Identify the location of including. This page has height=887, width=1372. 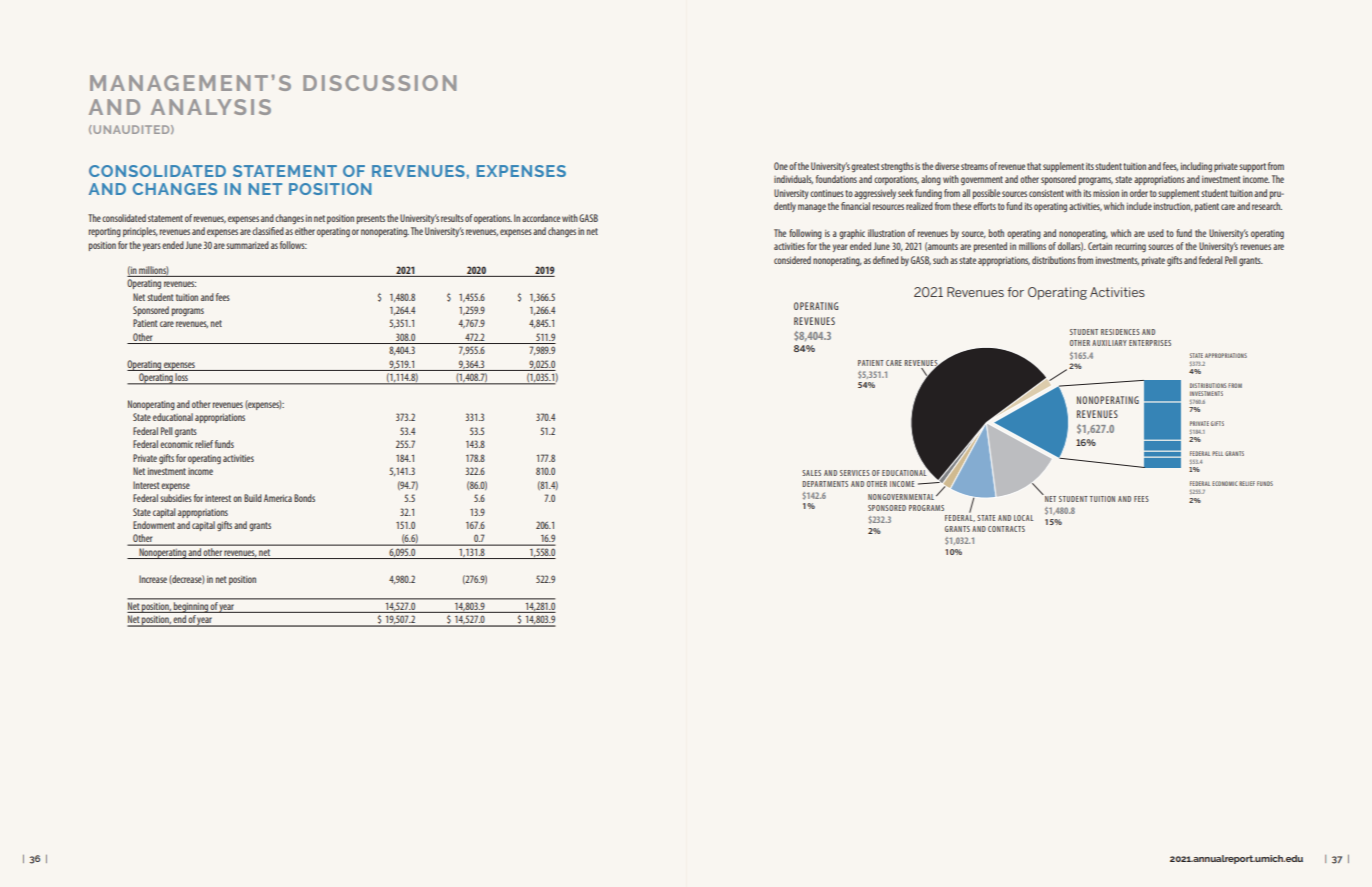
(1196, 167).
